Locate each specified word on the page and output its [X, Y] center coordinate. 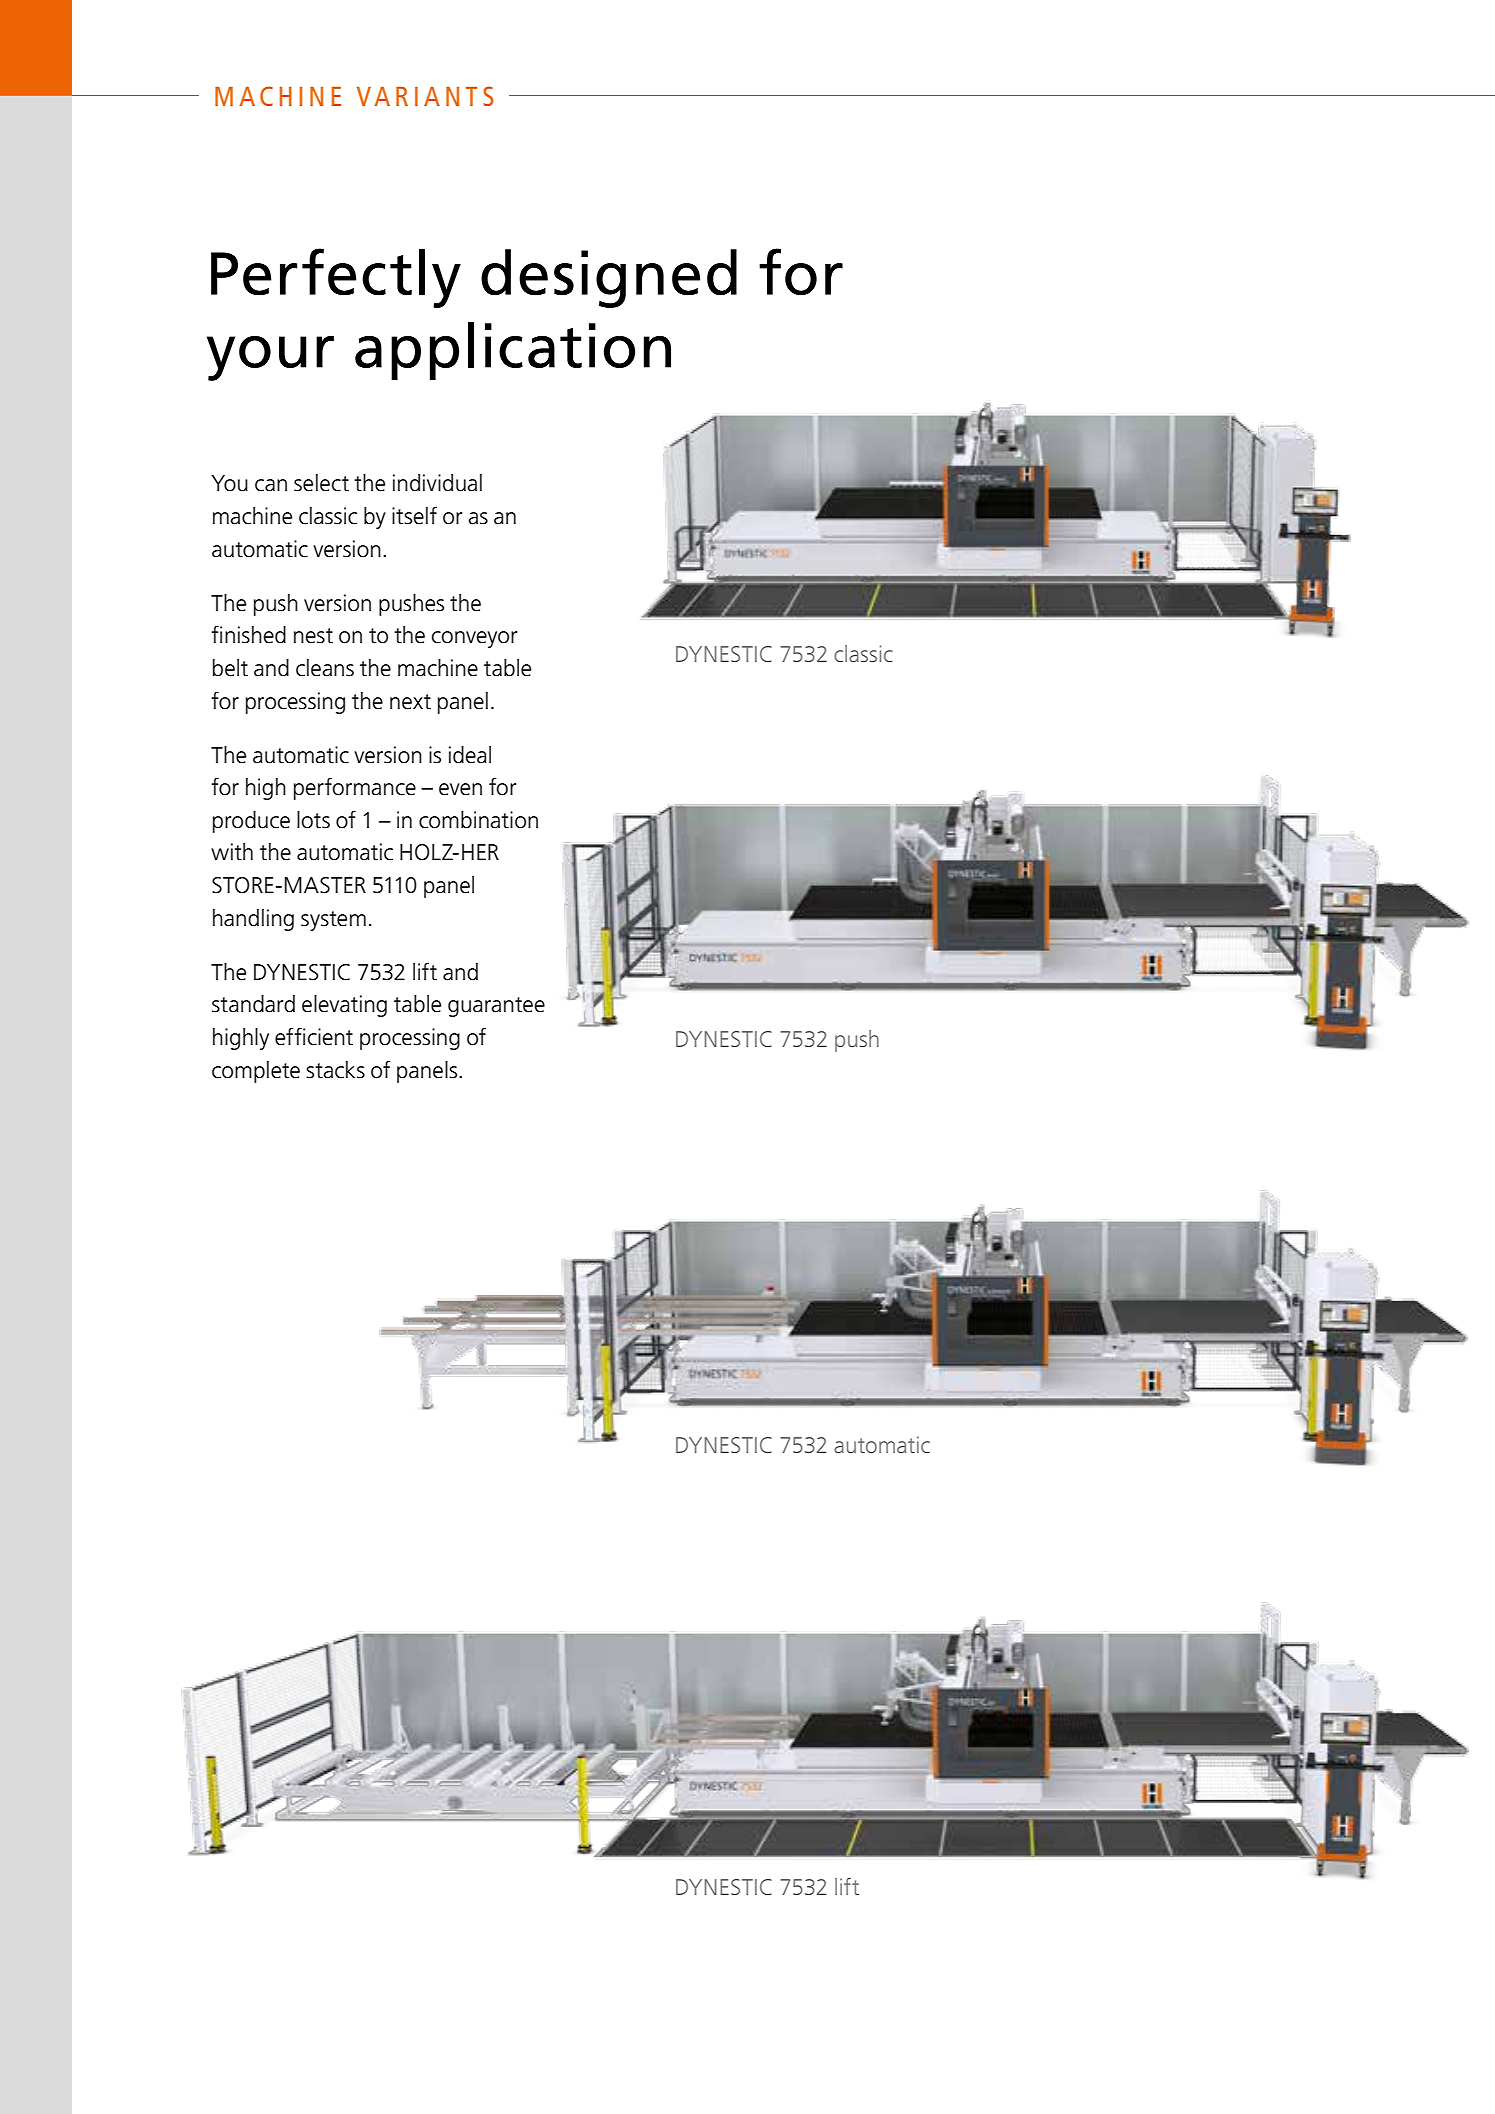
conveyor [474, 639]
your [270, 358]
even [460, 789]
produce [251, 822]
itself [414, 515]
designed [609, 278]
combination [478, 820]
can [271, 485]
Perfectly [336, 278]
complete [256, 1072]
